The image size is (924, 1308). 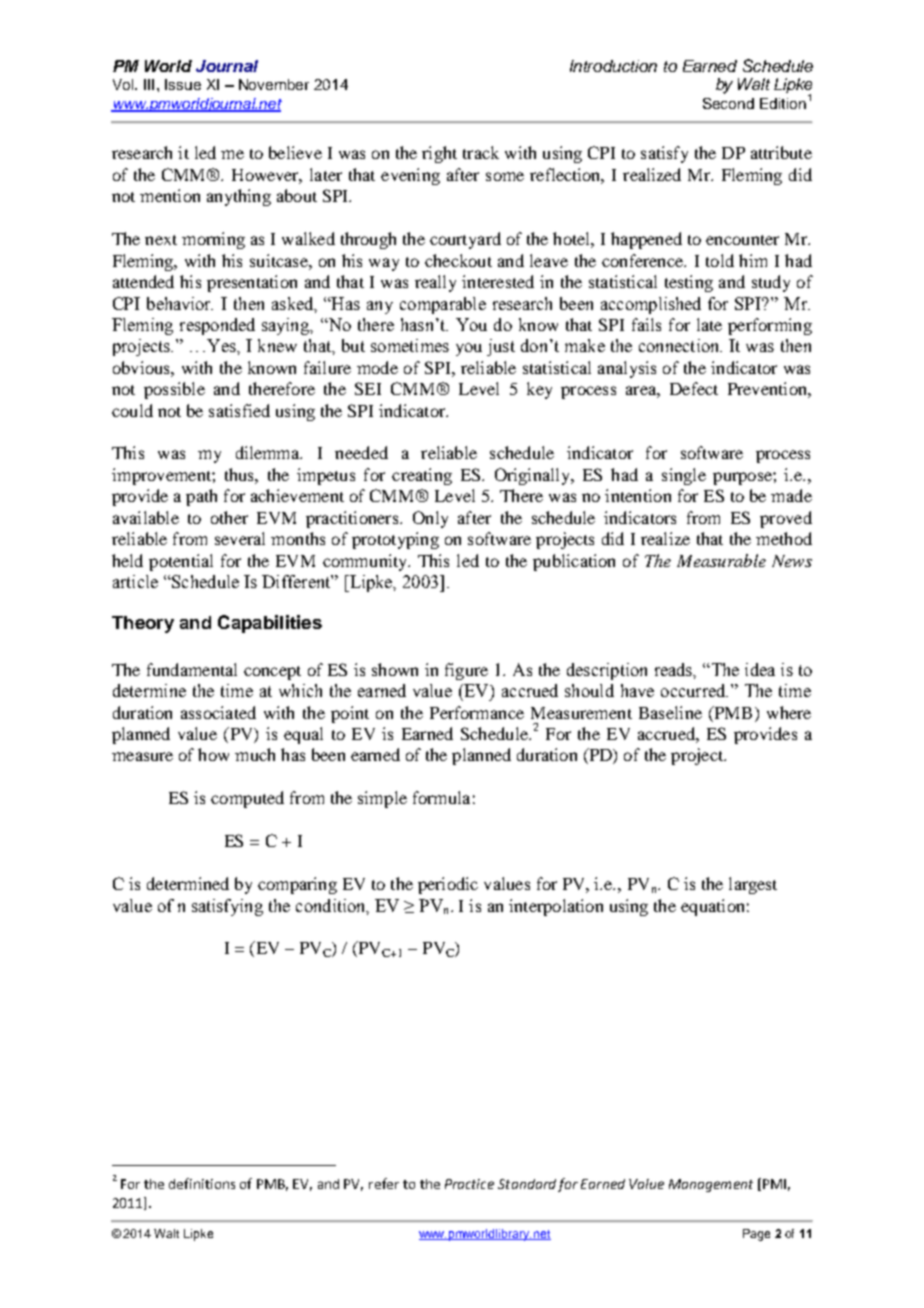 What do you see at coordinates (201, 497) in the document?
I see `path` at bounding box center [201, 497].
